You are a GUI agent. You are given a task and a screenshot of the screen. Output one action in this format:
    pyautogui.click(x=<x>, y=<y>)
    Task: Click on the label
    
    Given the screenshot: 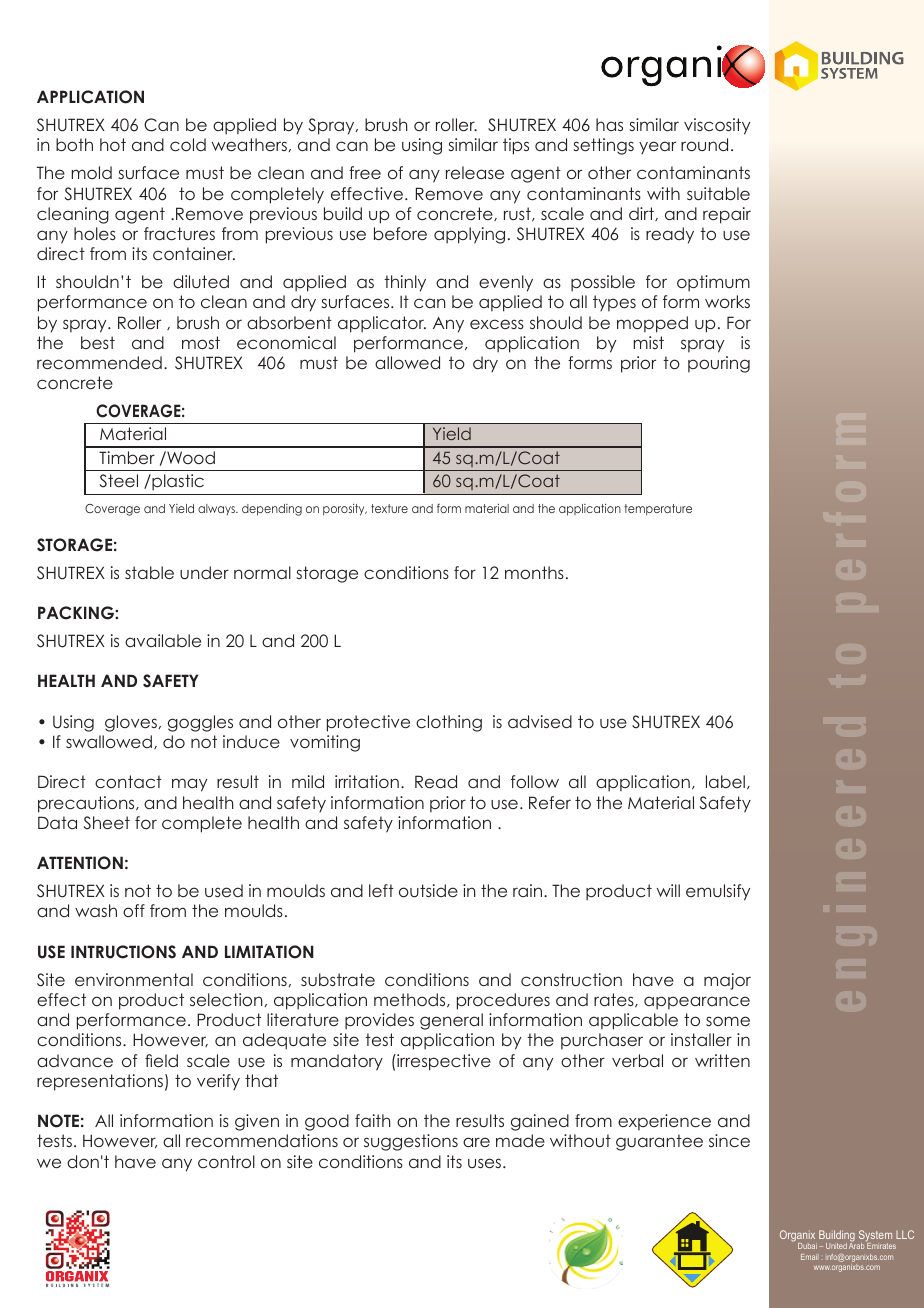 What is the action you would take?
    pyautogui.click(x=725, y=781)
